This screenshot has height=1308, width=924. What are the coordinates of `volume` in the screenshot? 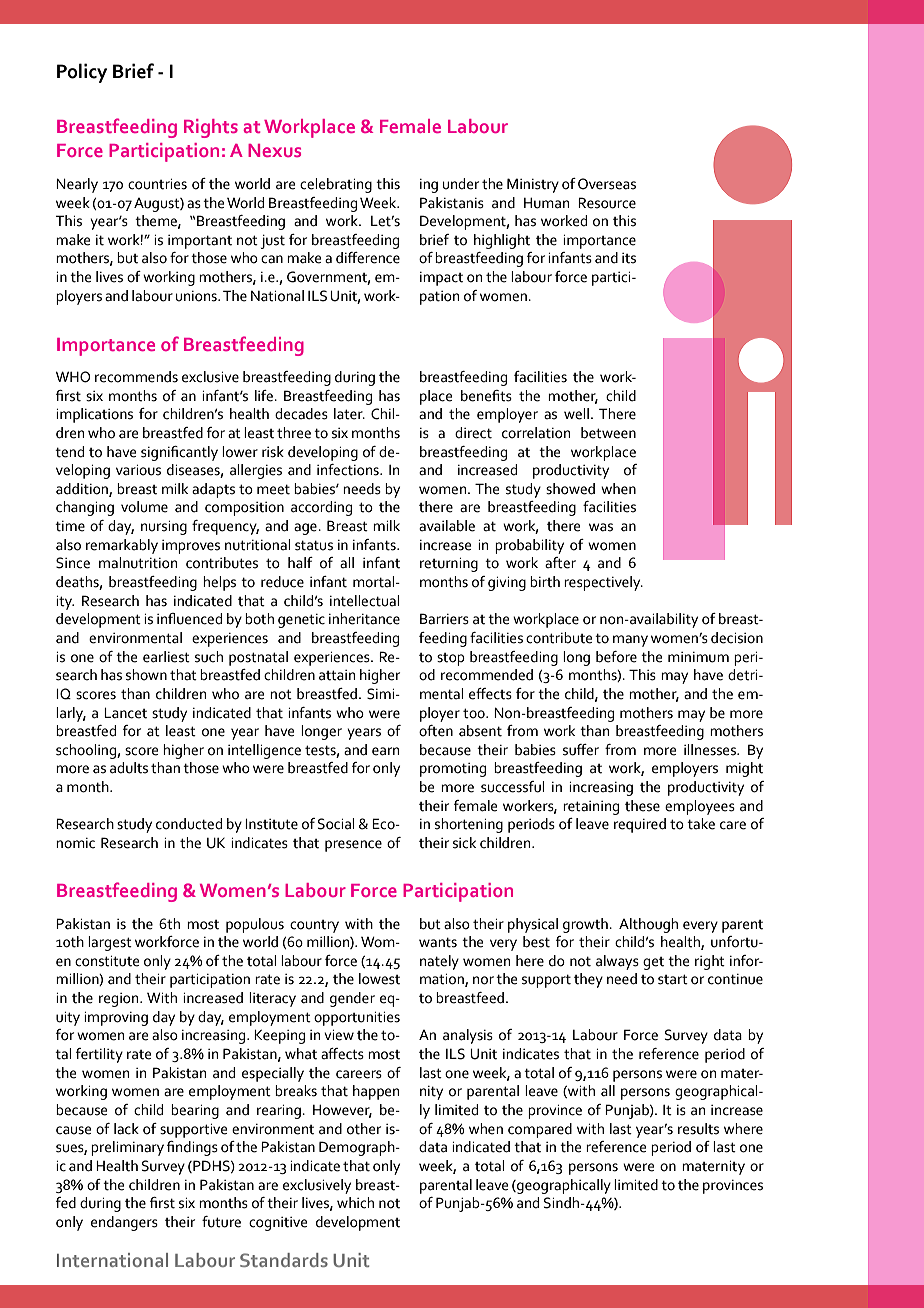 It's located at (144, 507).
